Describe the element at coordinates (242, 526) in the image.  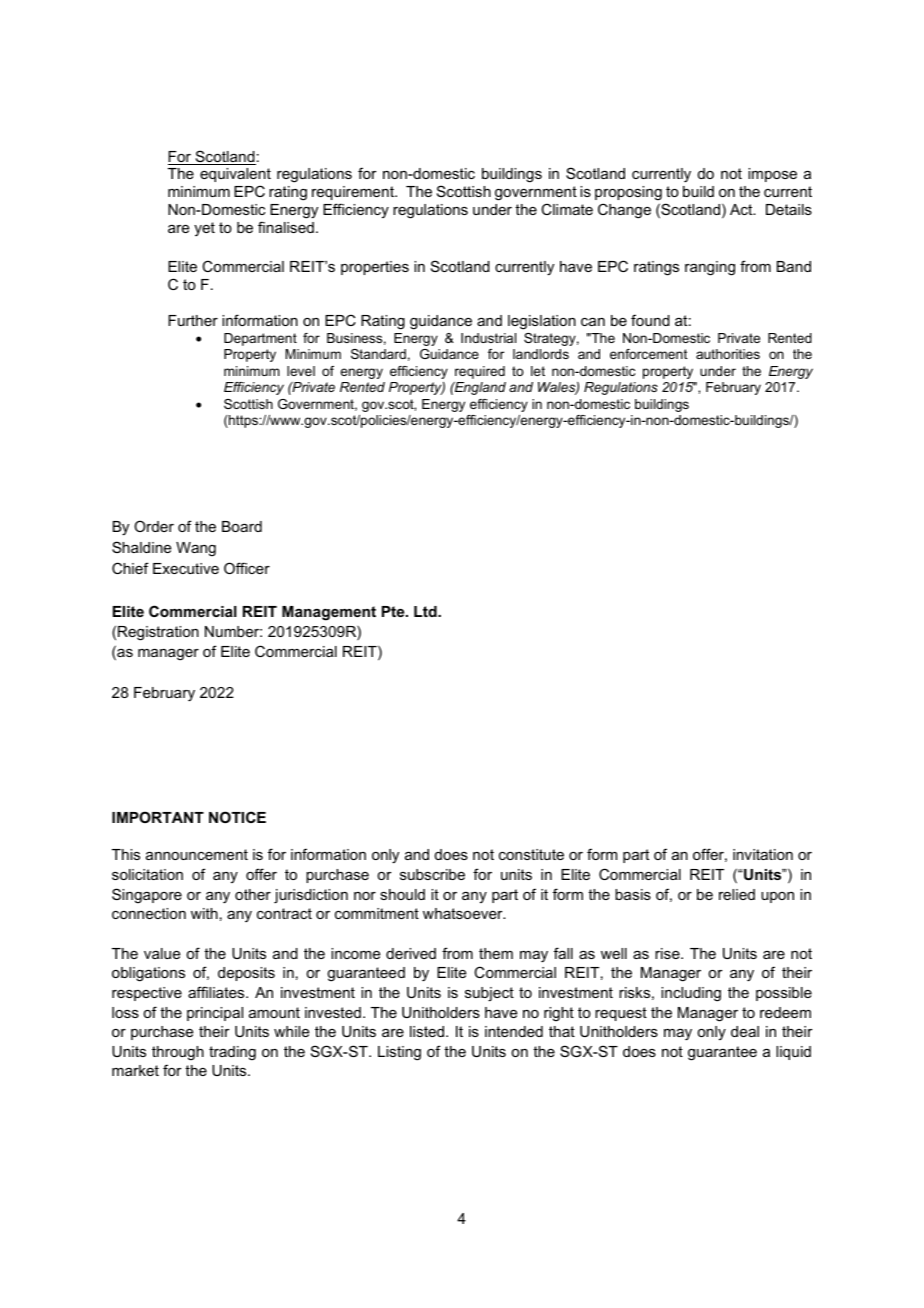
I see `Board` at that location.
